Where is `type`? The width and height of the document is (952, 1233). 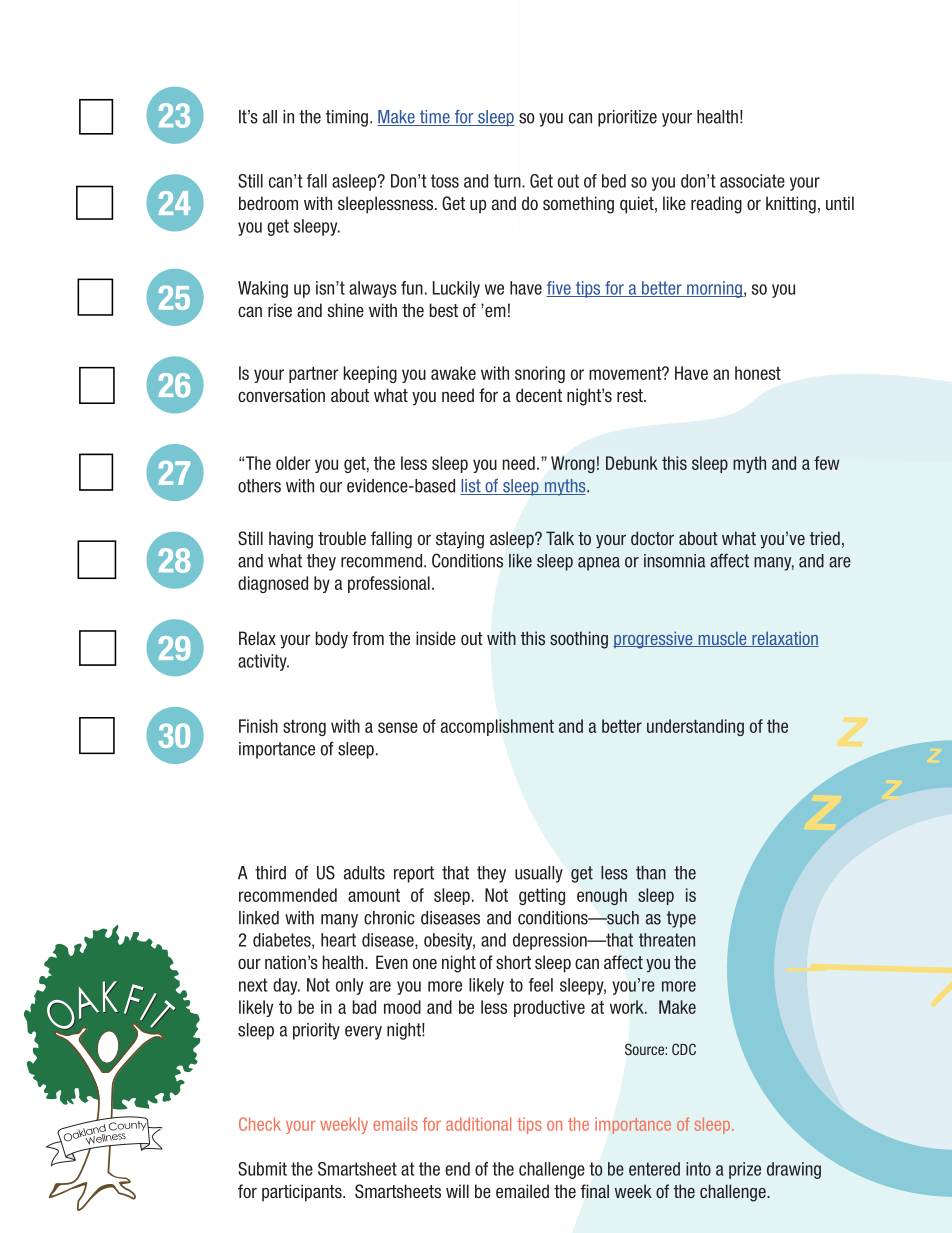
type is located at coordinates (681, 919).
